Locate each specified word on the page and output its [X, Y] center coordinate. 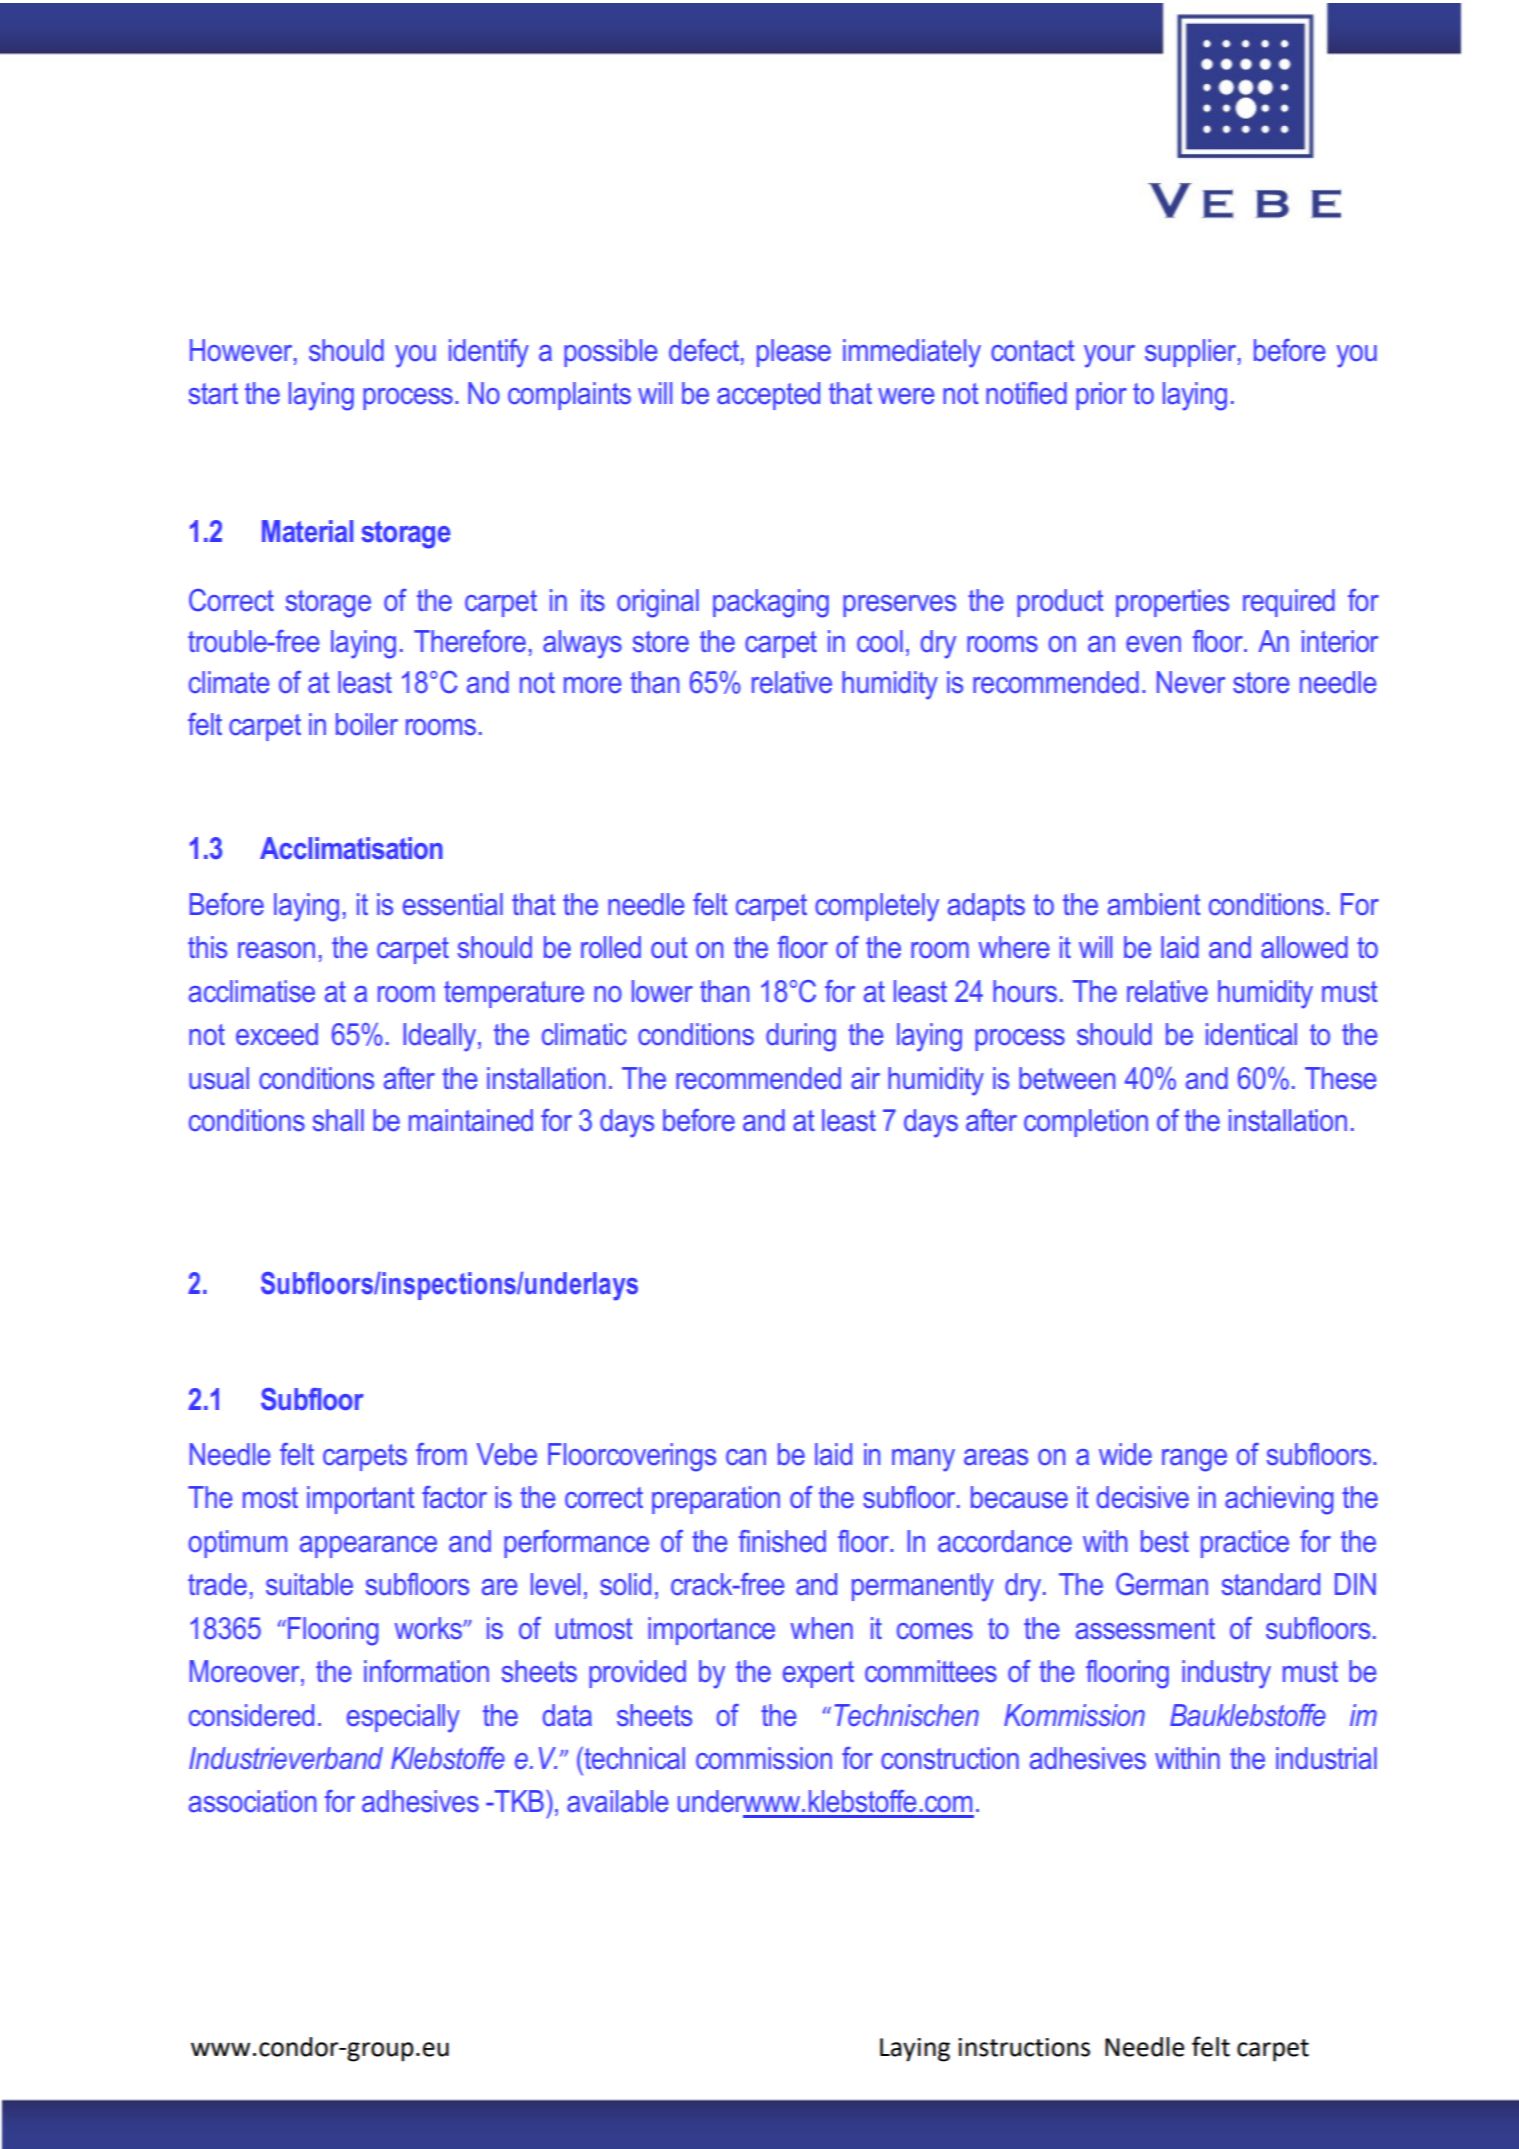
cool [880, 641]
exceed [277, 1034]
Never [1191, 682]
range [1194, 1460]
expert [818, 1674]
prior [1101, 396]
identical [1251, 1034]
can [746, 1457]
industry [1226, 1674]
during [801, 1037]
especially [403, 1718]
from [441, 1454]
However [242, 351]
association [252, 1801]
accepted [768, 396]
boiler [367, 724]
